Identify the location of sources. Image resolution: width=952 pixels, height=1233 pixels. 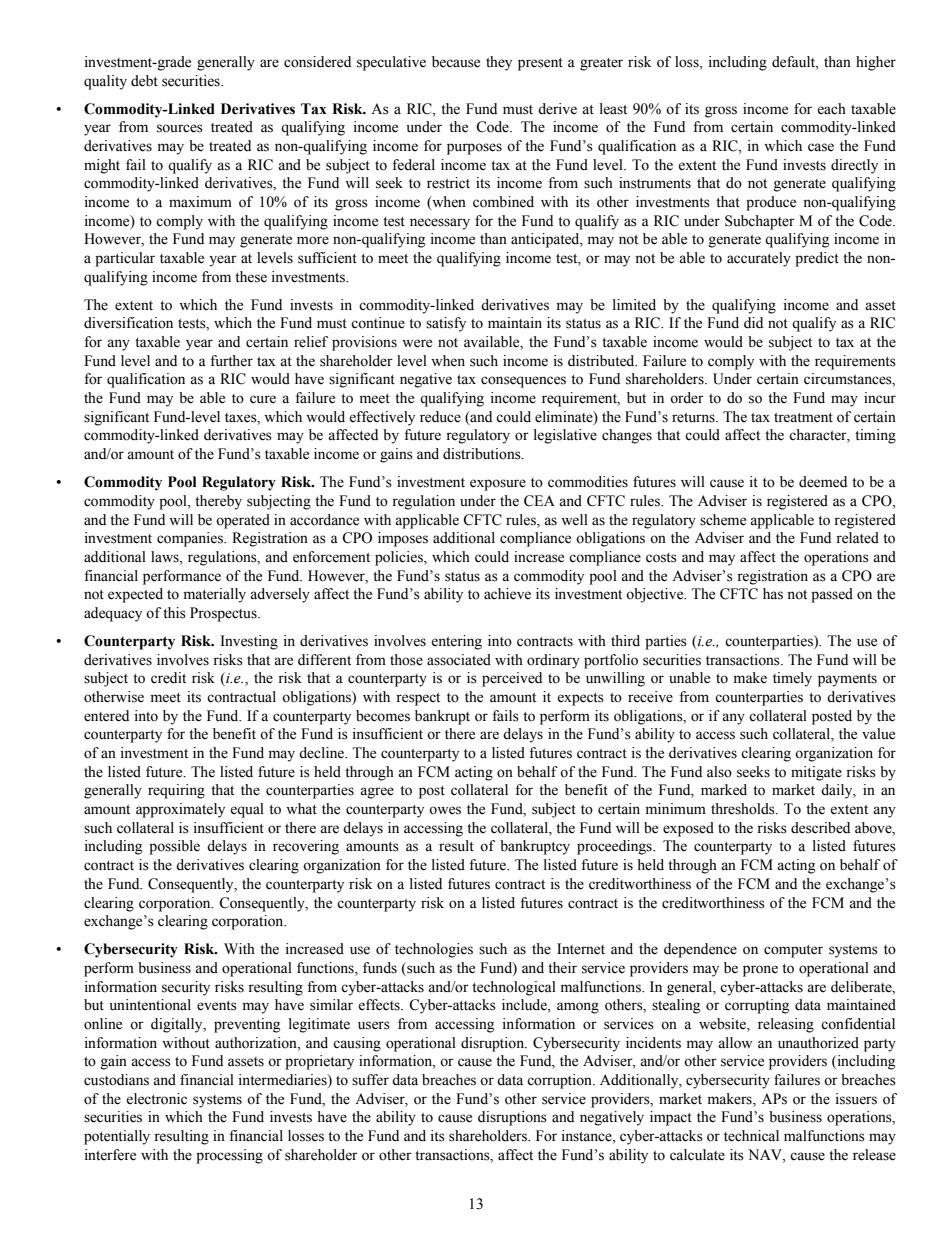
(180, 128).
